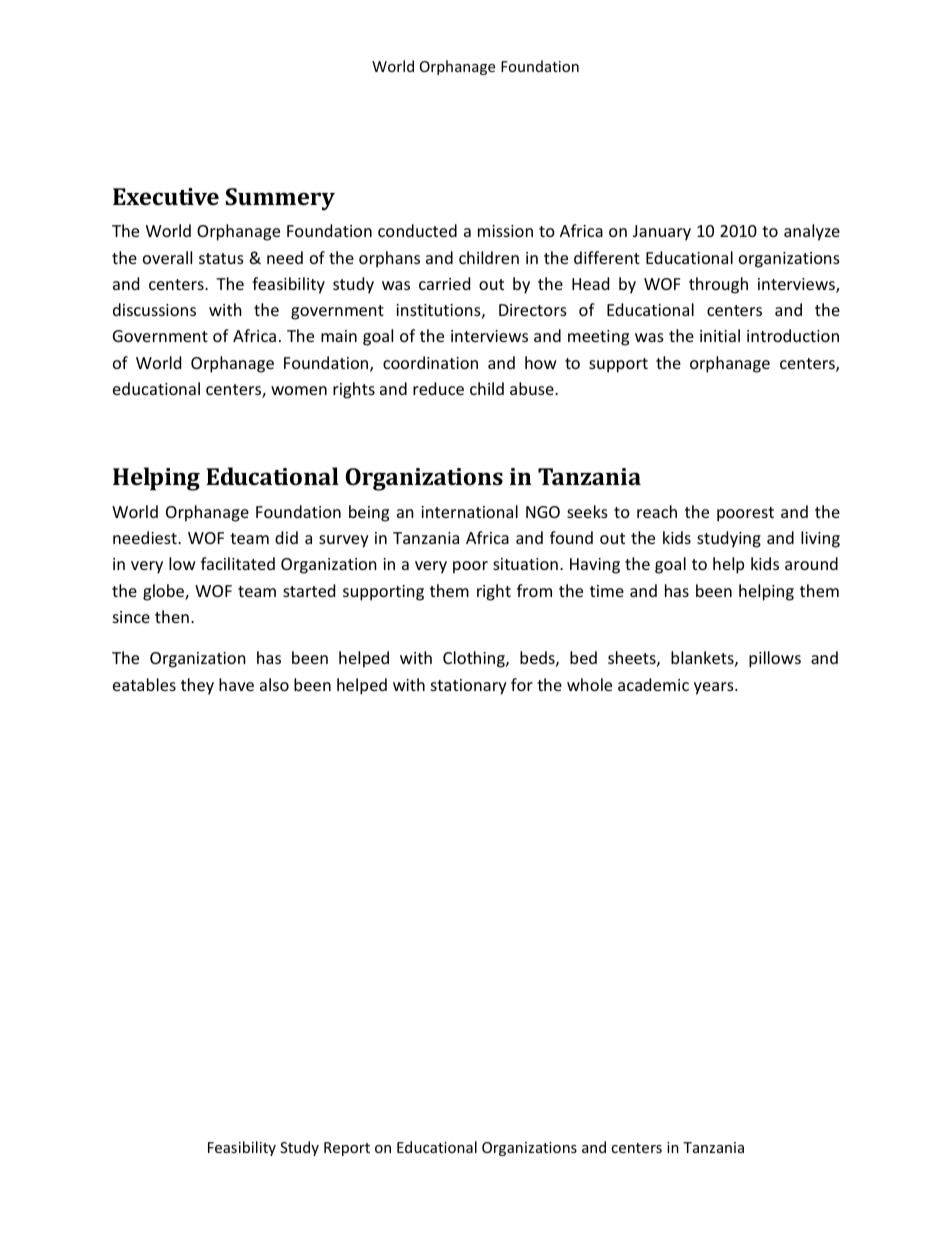  What do you see at coordinates (812, 232) in the image?
I see `analyze` at bounding box center [812, 232].
